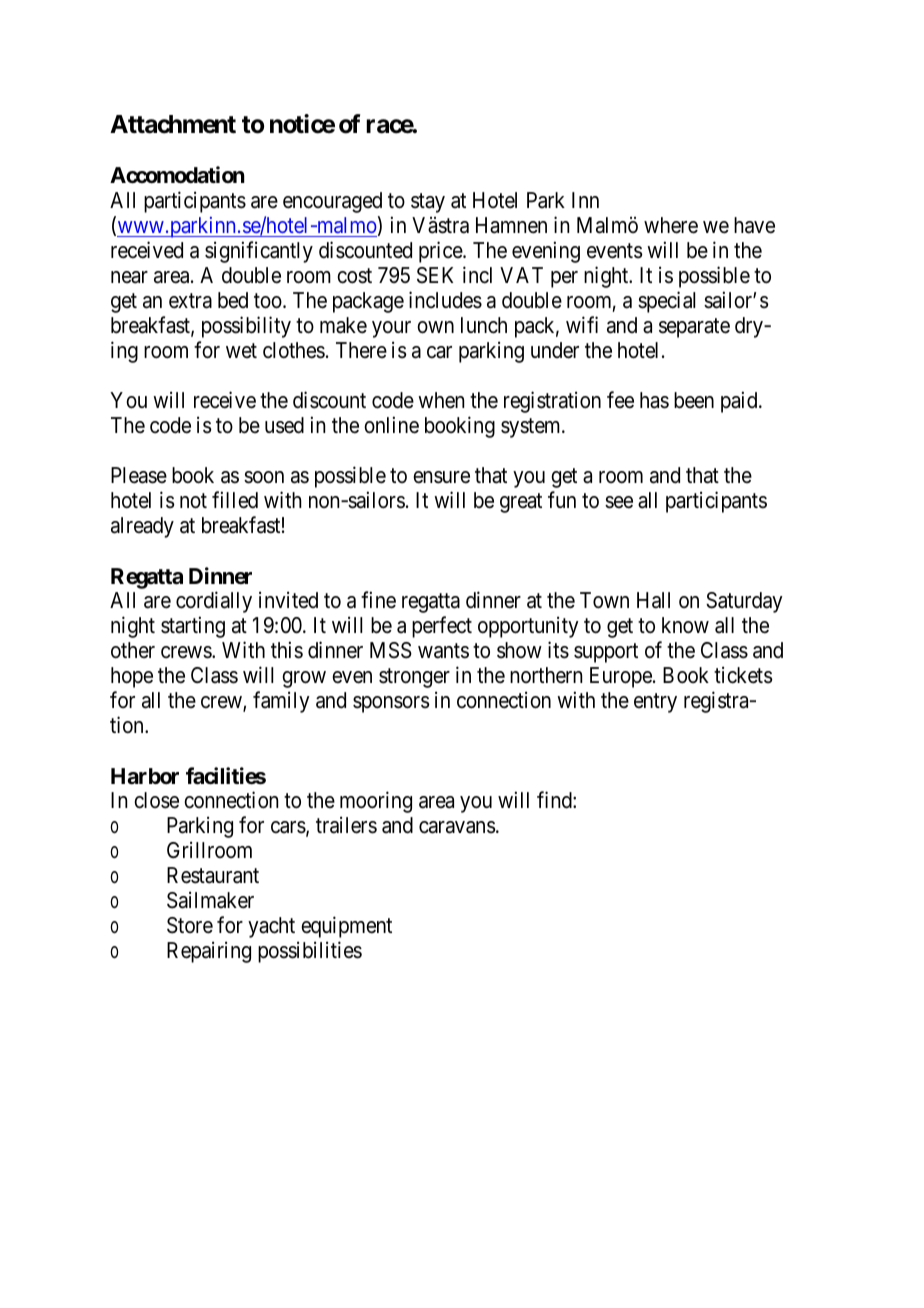 This page has height=1308, width=924. What do you see at coordinates (619, 502) in the page?
I see `see` at bounding box center [619, 502].
